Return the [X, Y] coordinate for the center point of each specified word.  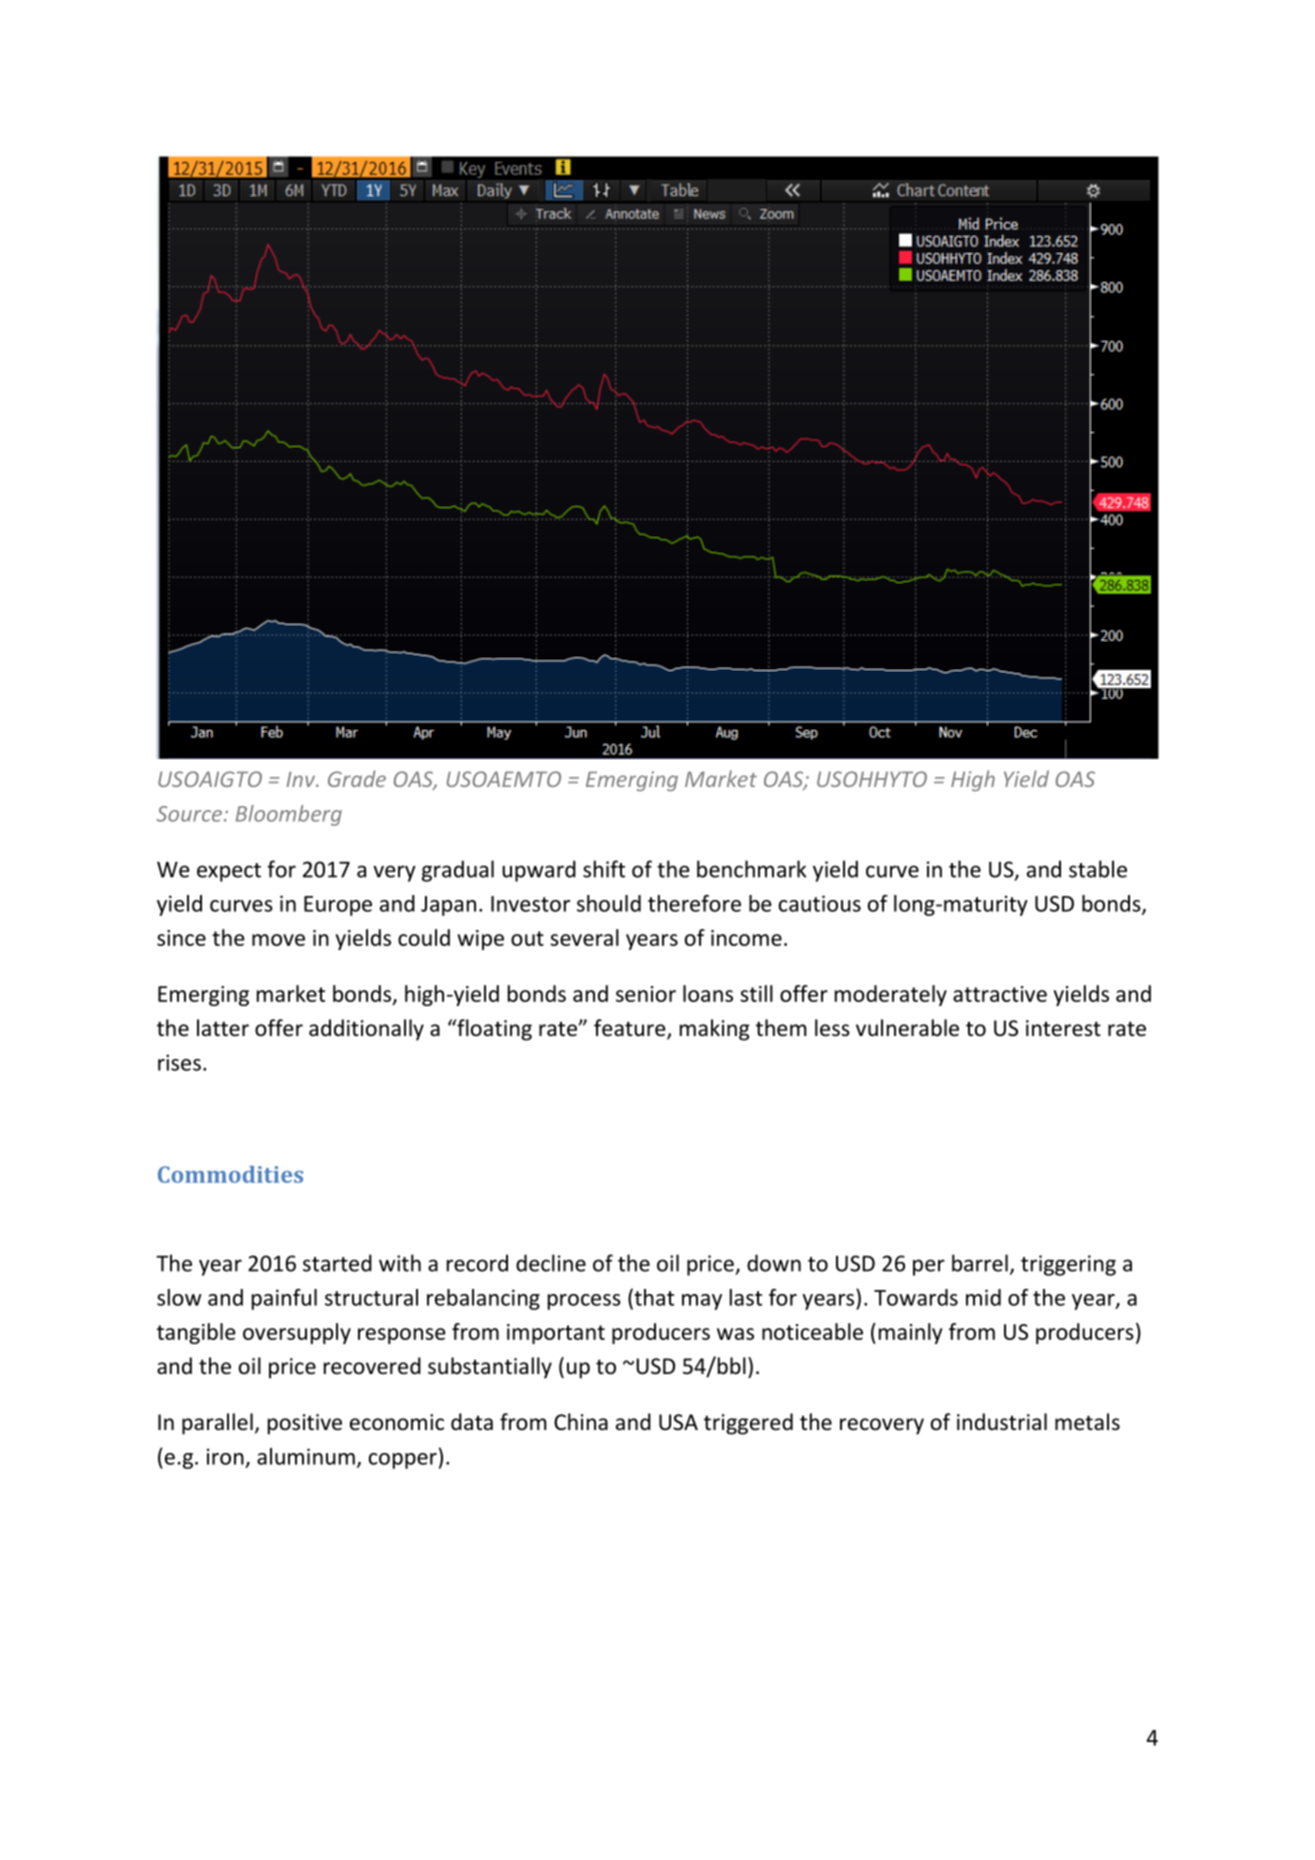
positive [305, 1424]
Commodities [230, 1174]
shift [604, 869]
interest [1063, 1028]
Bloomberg [289, 815]
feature [631, 1029]
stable [1098, 869]
